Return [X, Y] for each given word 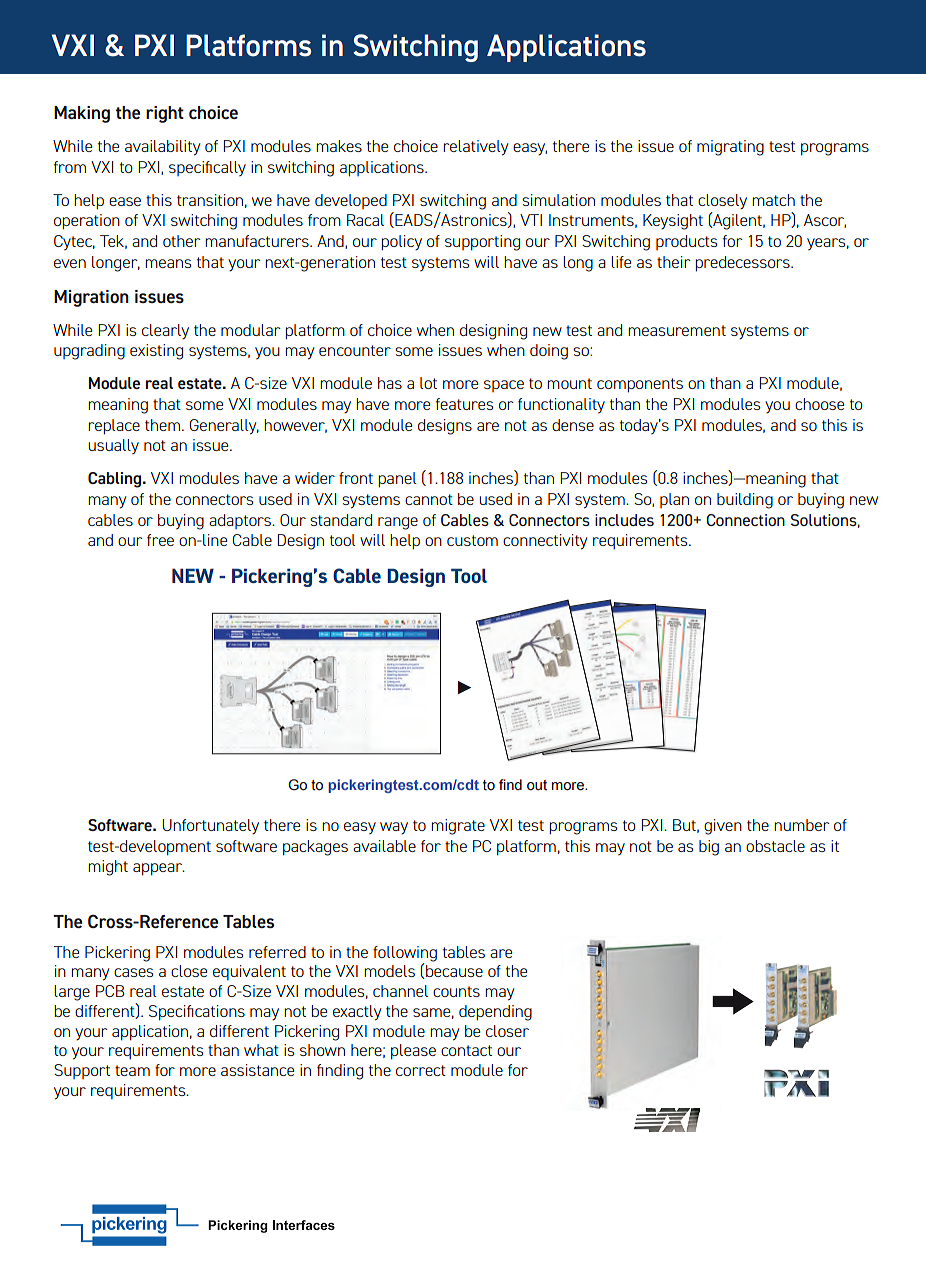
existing [156, 352]
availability [162, 148]
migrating [730, 148]
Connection [745, 520]
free [160, 540]
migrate [458, 827]
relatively [475, 148]
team [132, 1070]
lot [428, 383]
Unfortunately [210, 826]
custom [472, 540]
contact [466, 1050]
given [723, 827]
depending [495, 1013]
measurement [677, 330]
